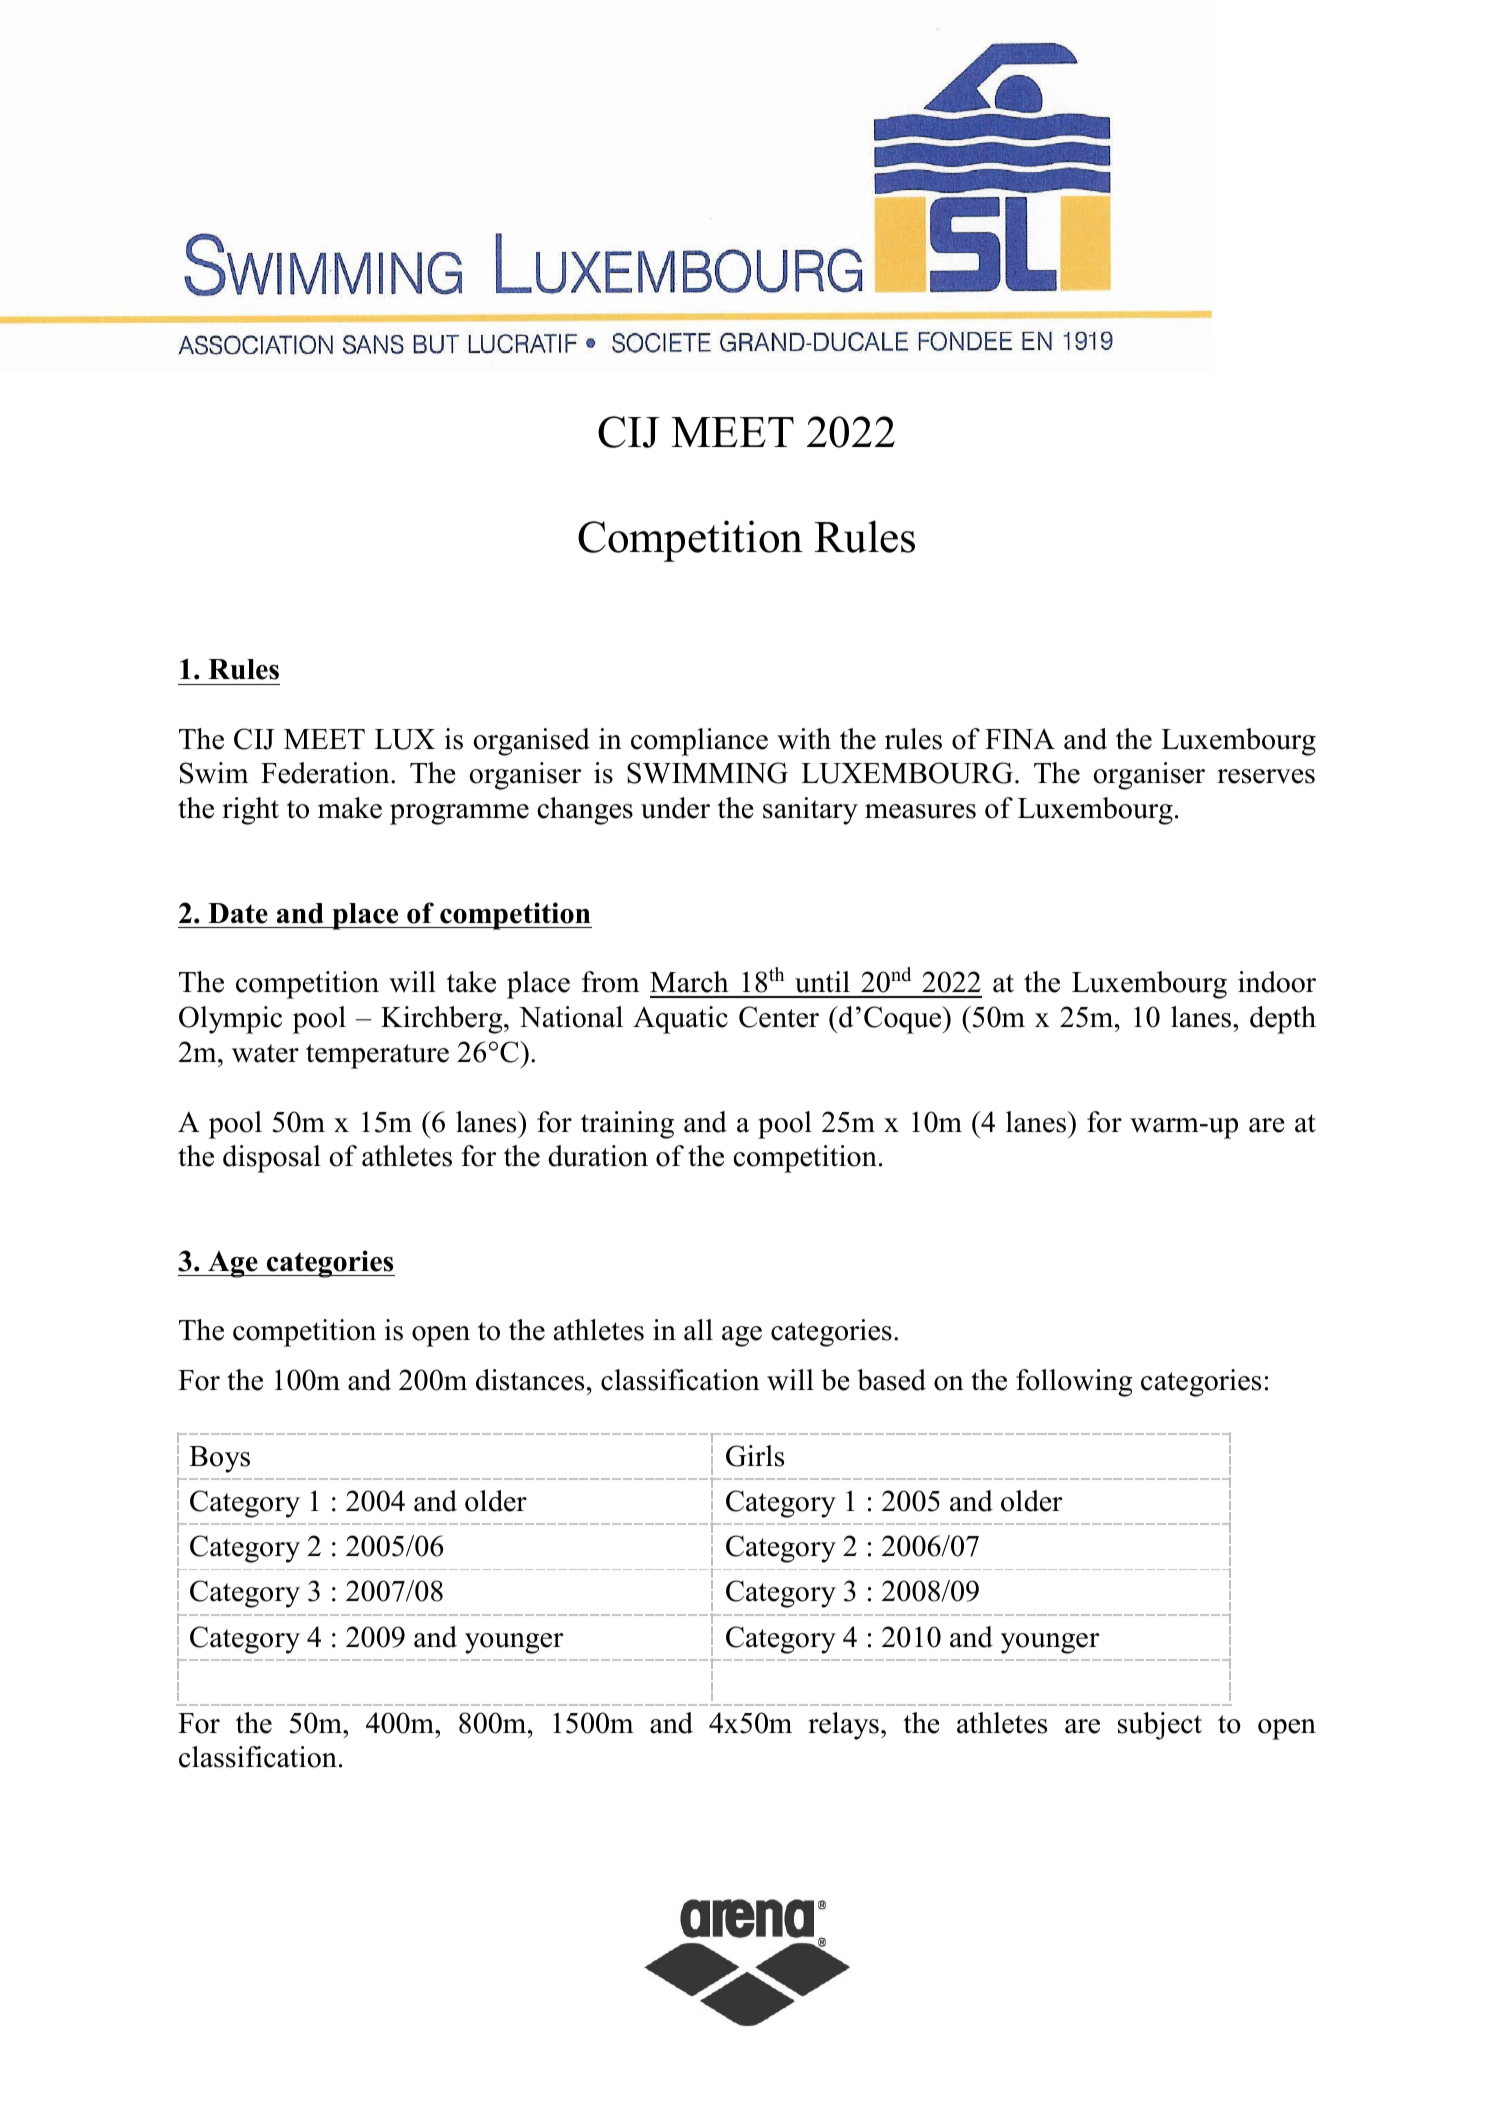  What do you see at coordinates (843, 1726) in the page?
I see `relays` at bounding box center [843, 1726].
